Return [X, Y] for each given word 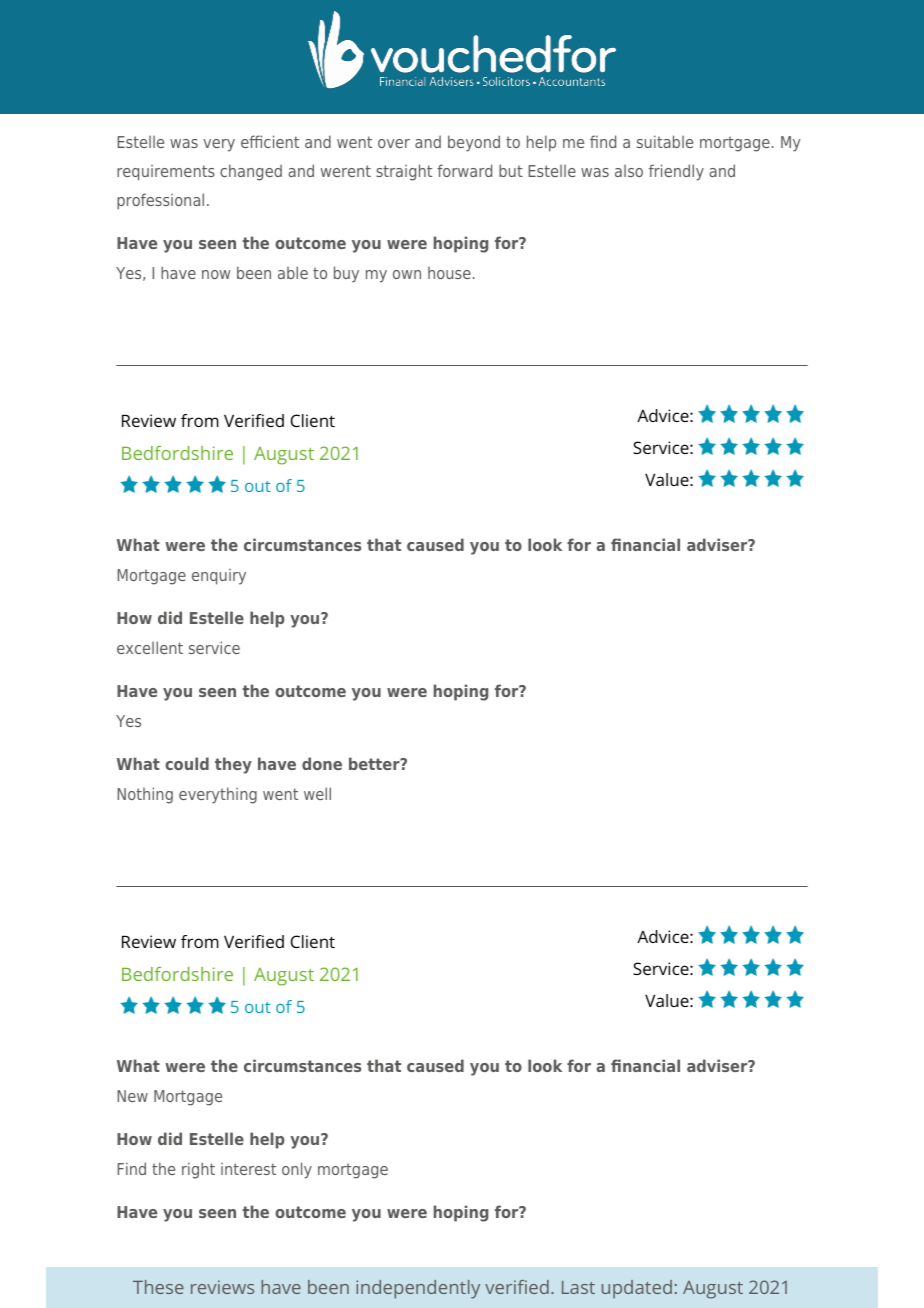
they [233, 765]
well [317, 793]
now [216, 274]
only [297, 1170]
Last [578, 1287]
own [407, 274]
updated [637, 1289]
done [322, 763]
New [132, 1096]
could [187, 763]
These [158, 1287]
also [629, 171]
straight [404, 172]
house [449, 273]
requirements [166, 173]
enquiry [219, 577]
